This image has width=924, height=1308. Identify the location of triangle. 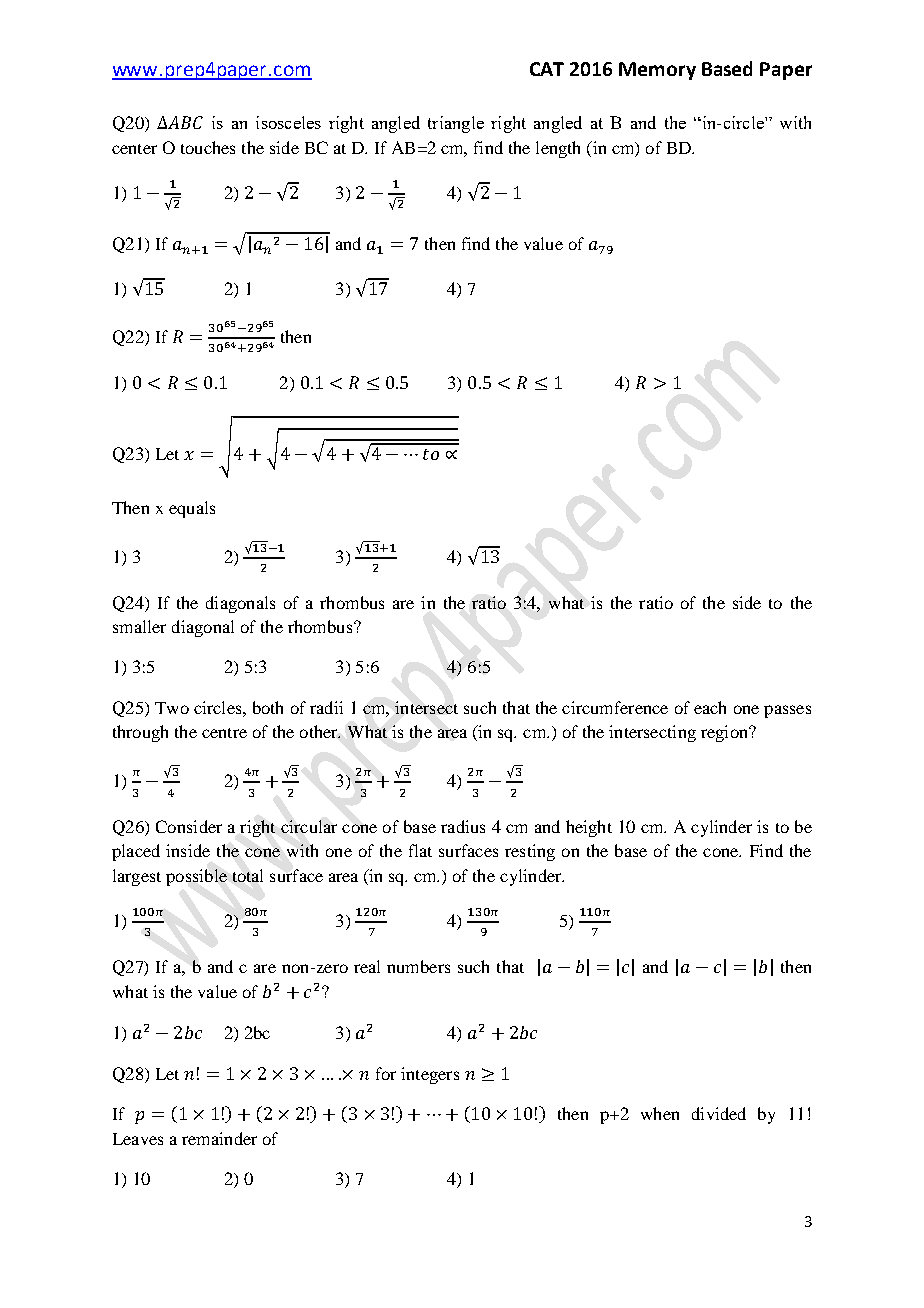
(456, 124).
